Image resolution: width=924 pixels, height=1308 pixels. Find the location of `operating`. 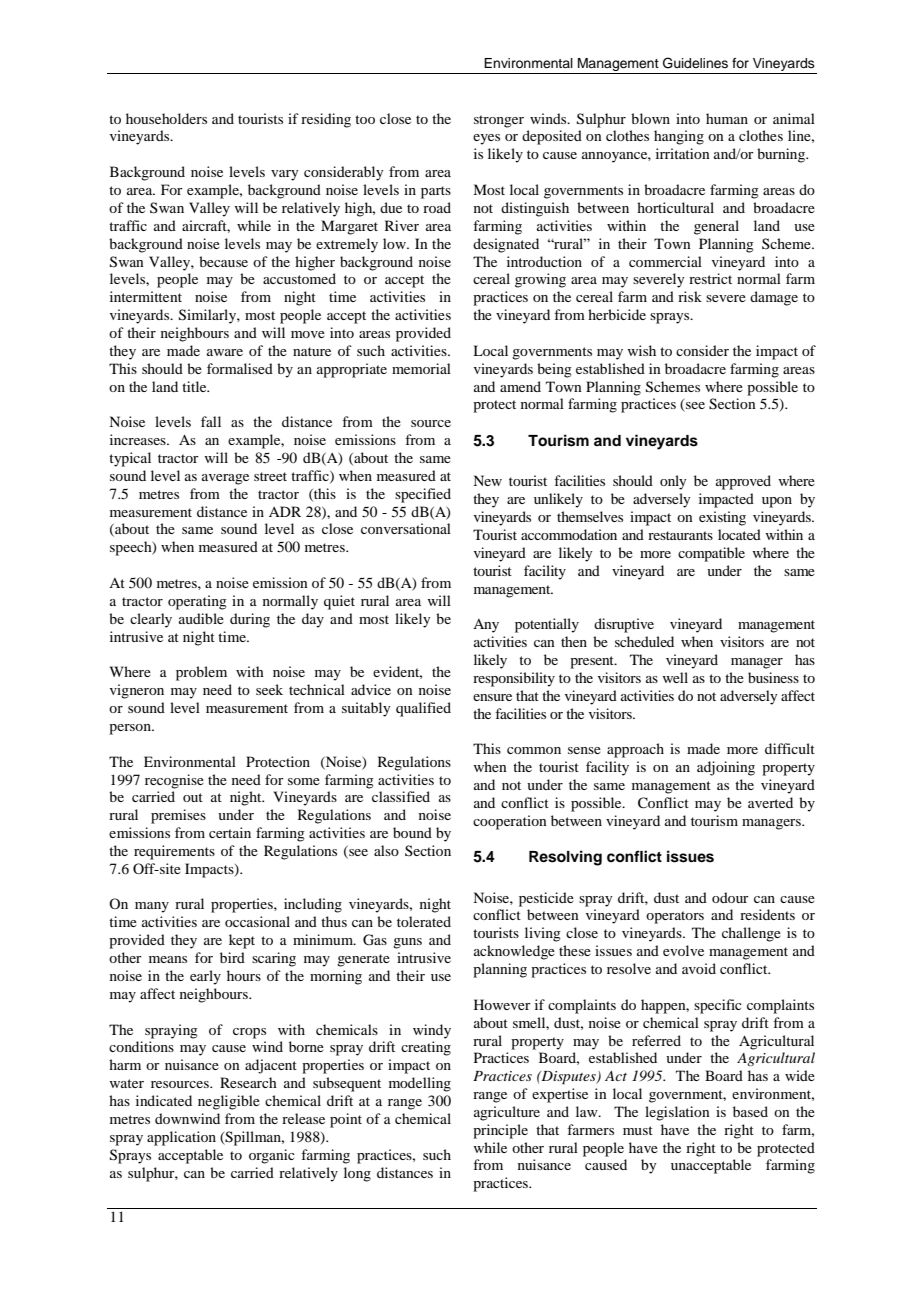

operating is located at coordinates (197, 602).
